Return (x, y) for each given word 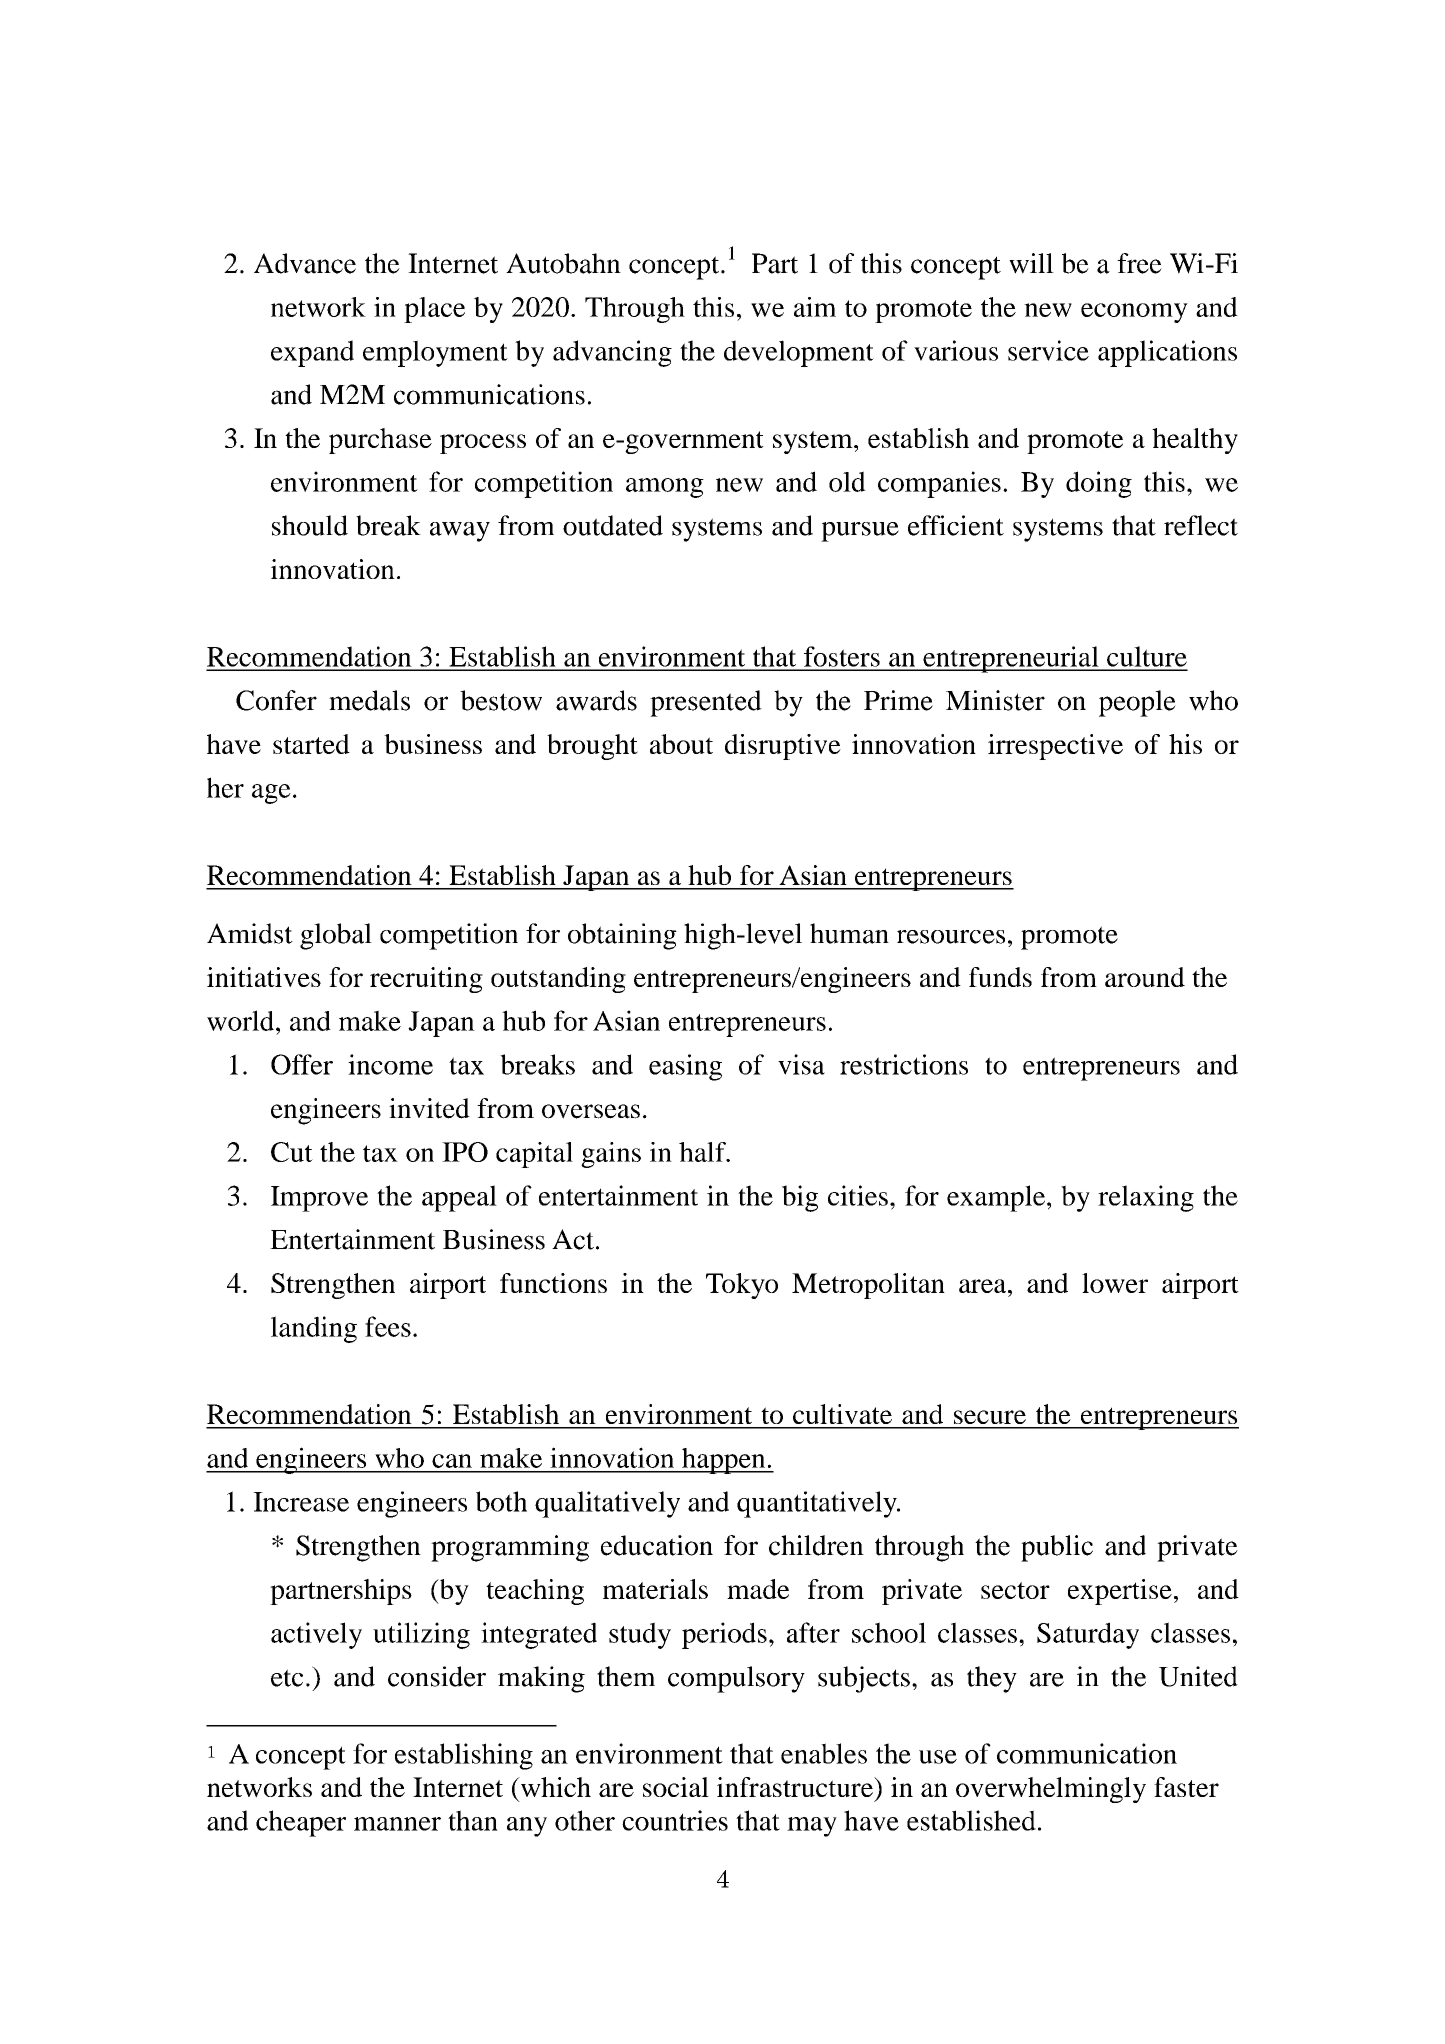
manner (397, 1824)
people (1137, 703)
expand (312, 353)
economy (1134, 313)
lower (1115, 1283)
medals (369, 700)
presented (706, 703)
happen (724, 1461)
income (390, 1064)
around (1145, 977)
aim (815, 307)
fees (388, 1326)
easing (685, 1067)
